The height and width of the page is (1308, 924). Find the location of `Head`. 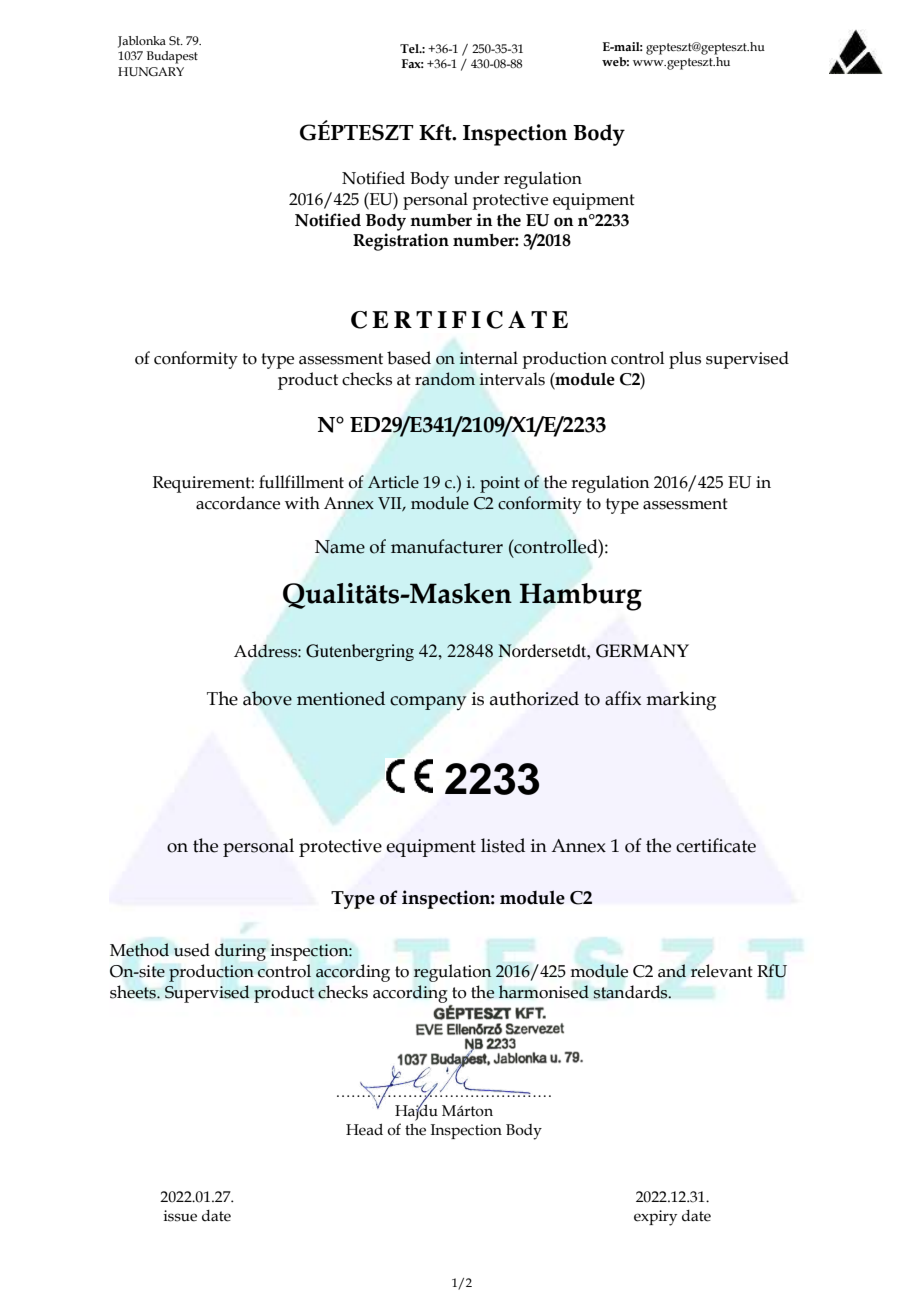

Head is located at coordinates (364, 1130).
